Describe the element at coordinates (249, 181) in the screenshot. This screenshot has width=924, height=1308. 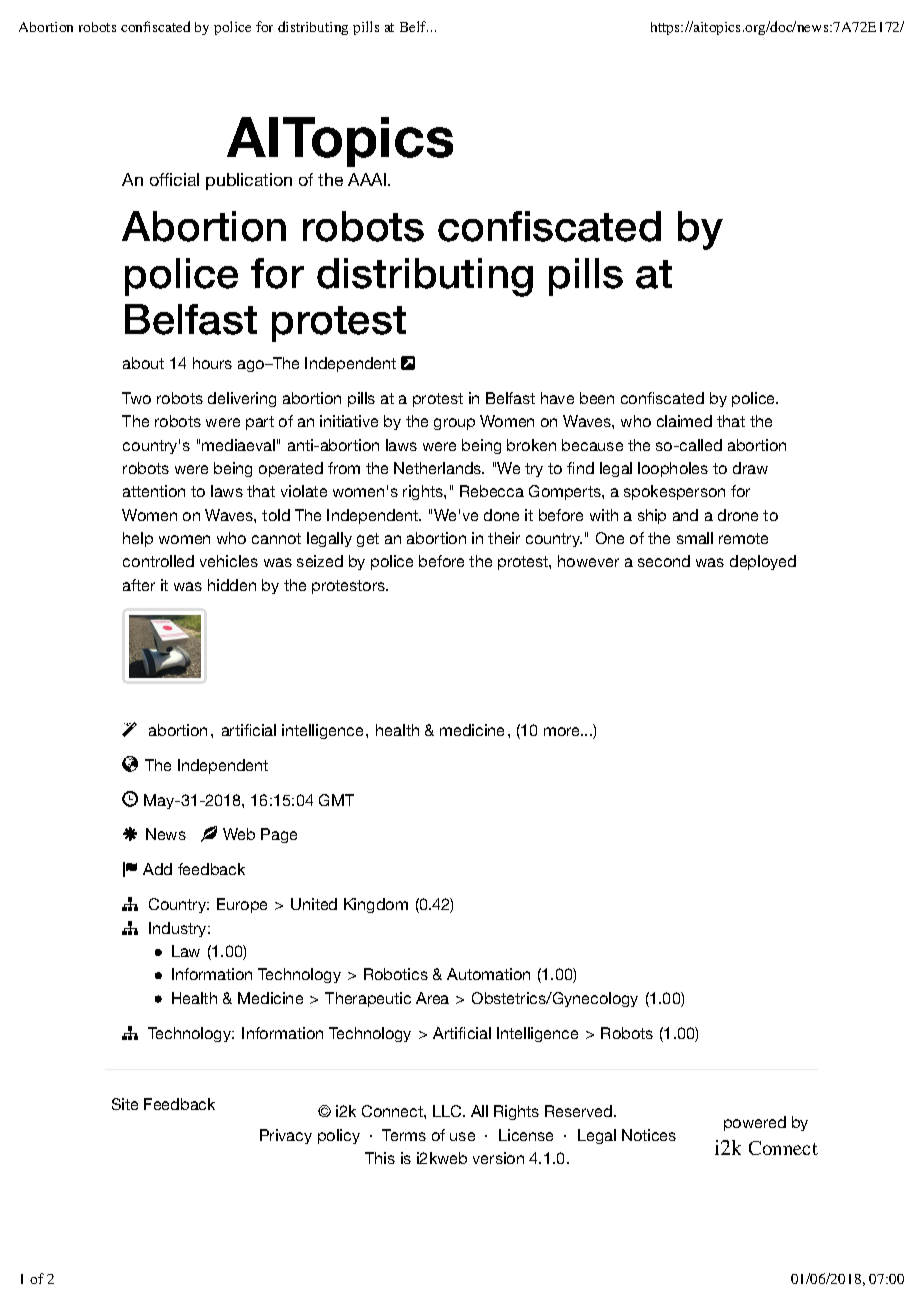
I see `publication` at that location.
